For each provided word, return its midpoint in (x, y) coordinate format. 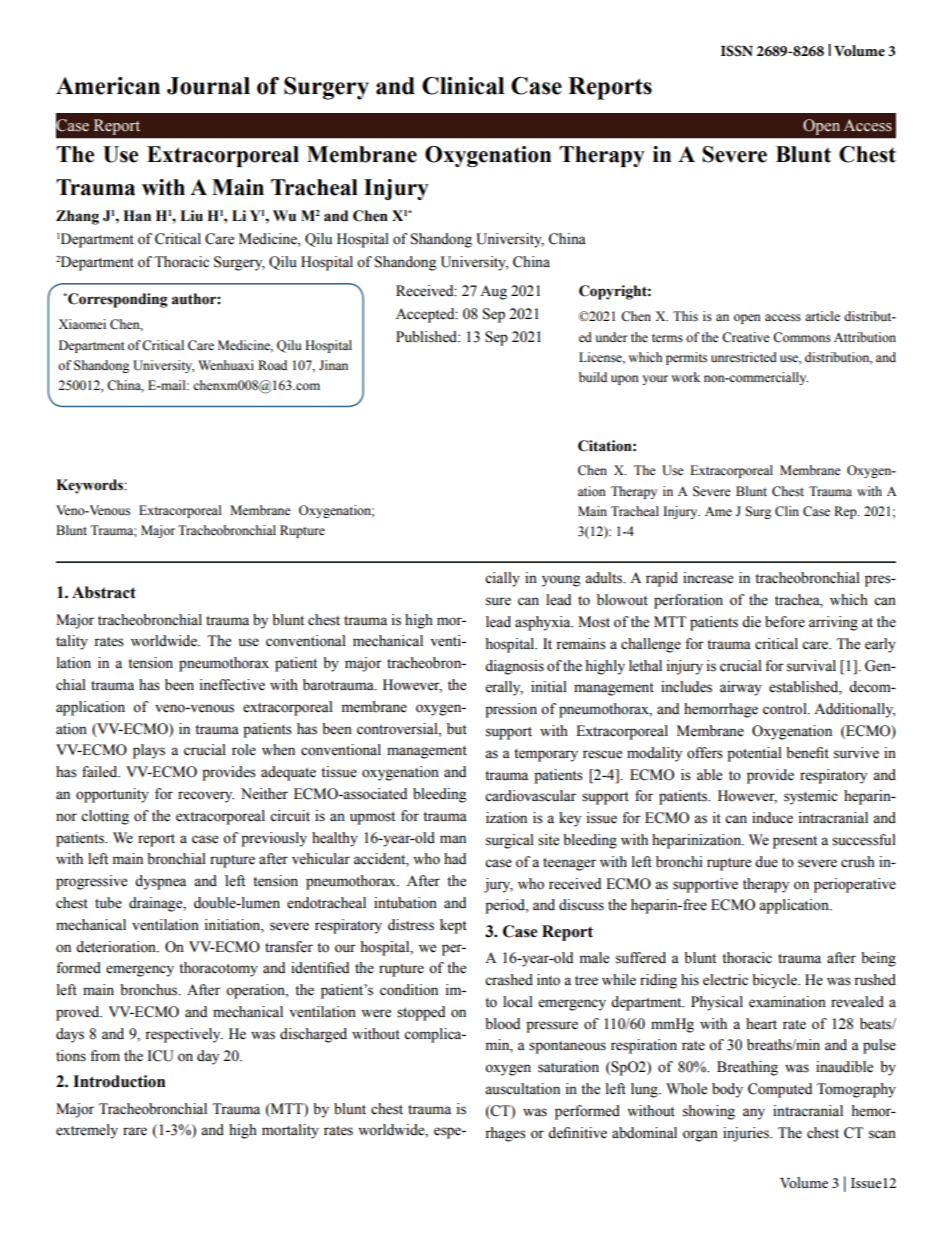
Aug (493, 292)
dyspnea (160, 882)
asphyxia (544, 623)
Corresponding (117, 300)
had (455, 858)
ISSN (737, 51)
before (785, 622)
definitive (577, 1133)
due (766, 862)
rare (135, 1131)
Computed (780, 1090)
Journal (208, 86)
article (822, 316)
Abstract (104, 592)
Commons (802, 337)
